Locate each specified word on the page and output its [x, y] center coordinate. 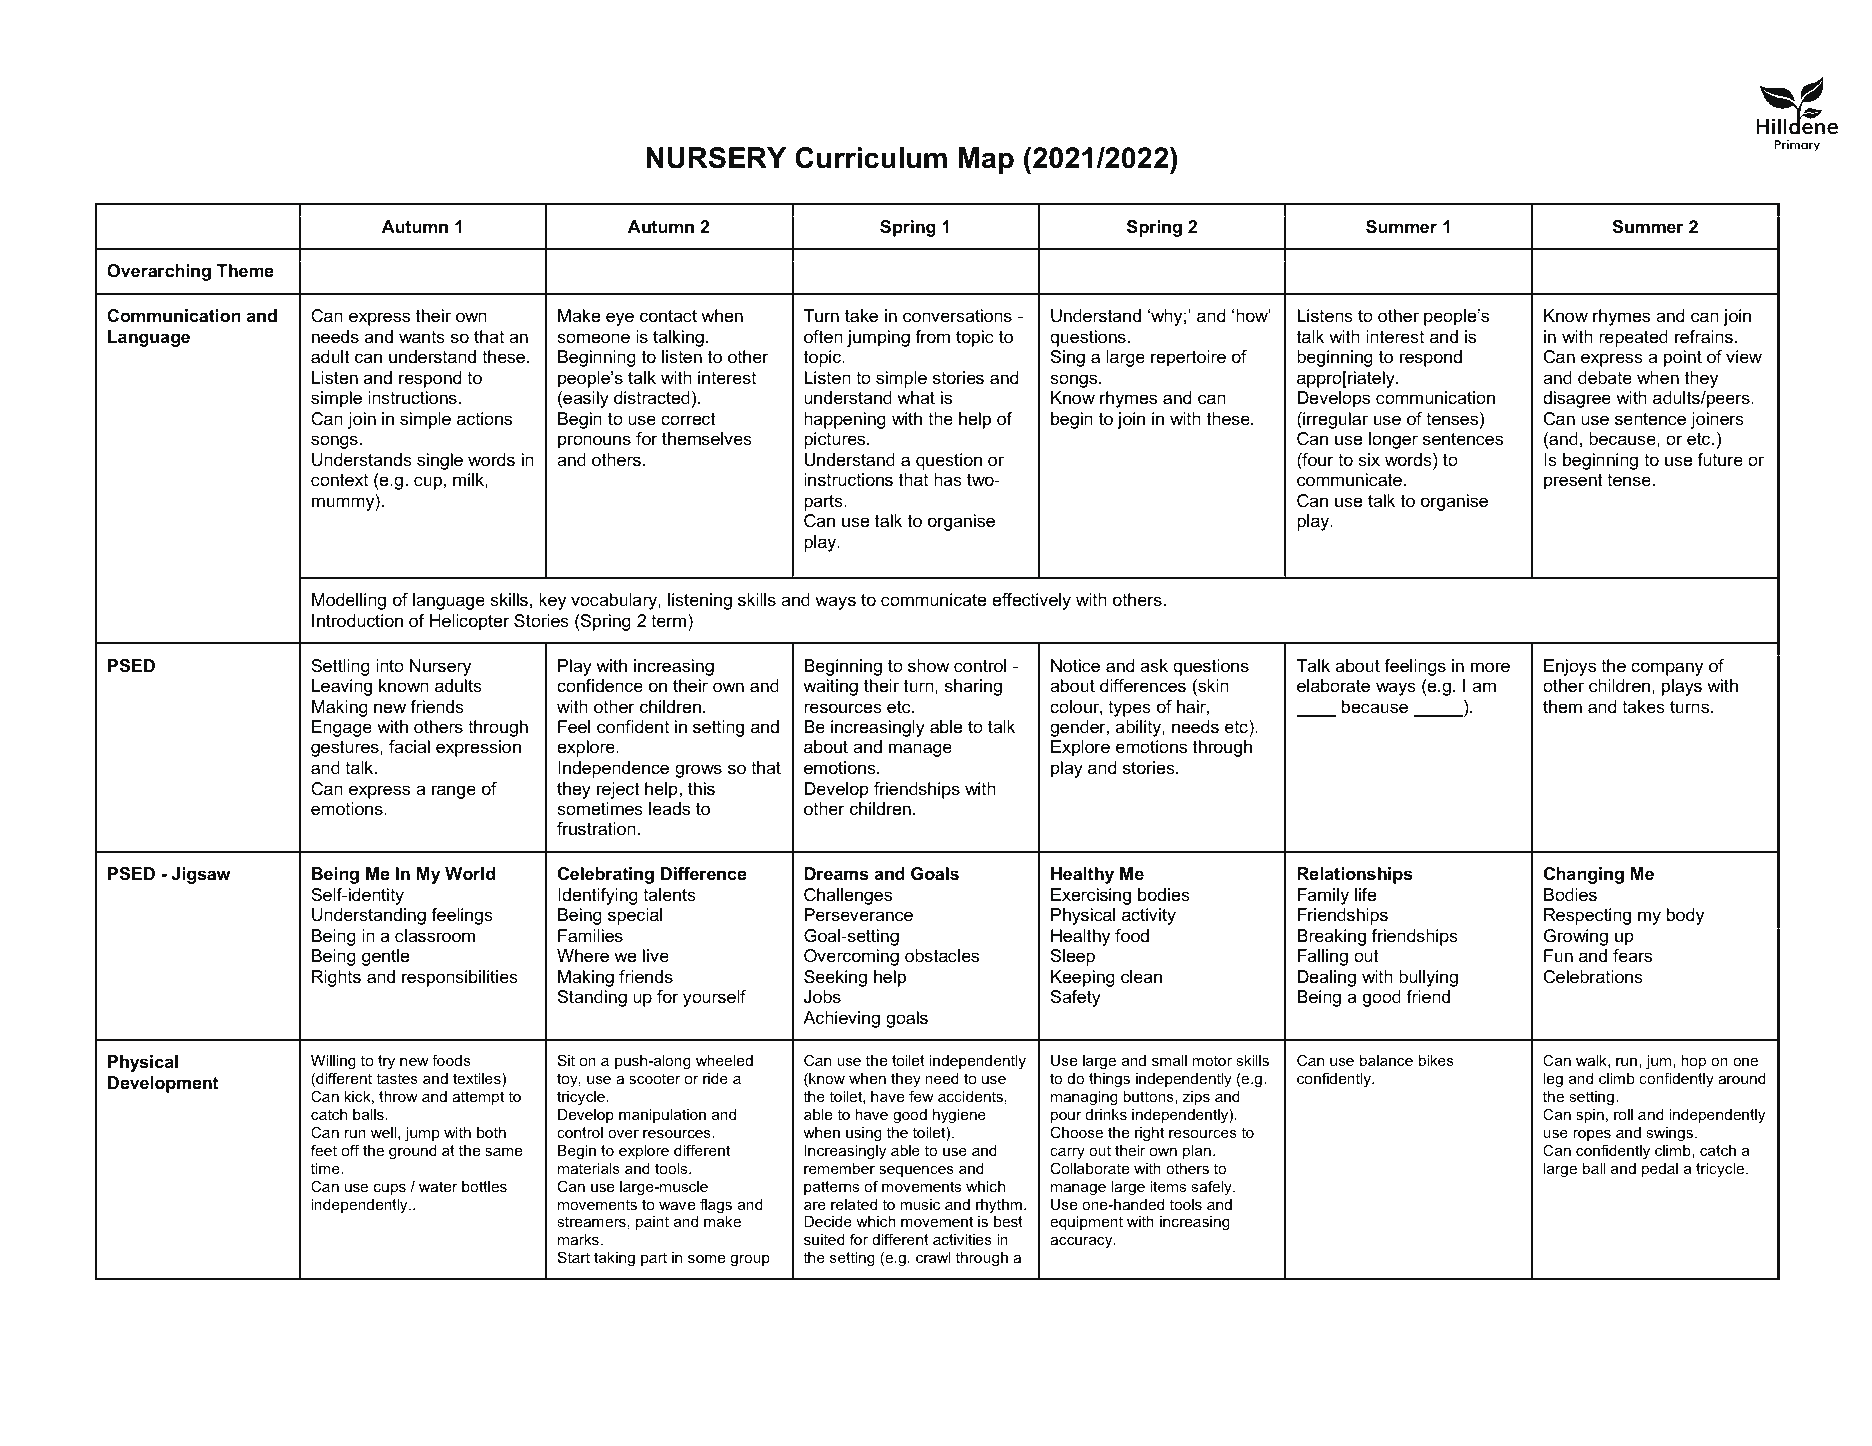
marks [578, 1239]
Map [986, 160]
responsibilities [460, 978]
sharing [973, 687]
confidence [600, 685]
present [1573, 482]
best [1008, 1221]
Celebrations [1593, 977]
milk [469, 479]
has [948, 480]
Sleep [1073, 957]
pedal [1660, 1170]
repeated [1633, 338]
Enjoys [1570, 667]
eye [620, 319]
